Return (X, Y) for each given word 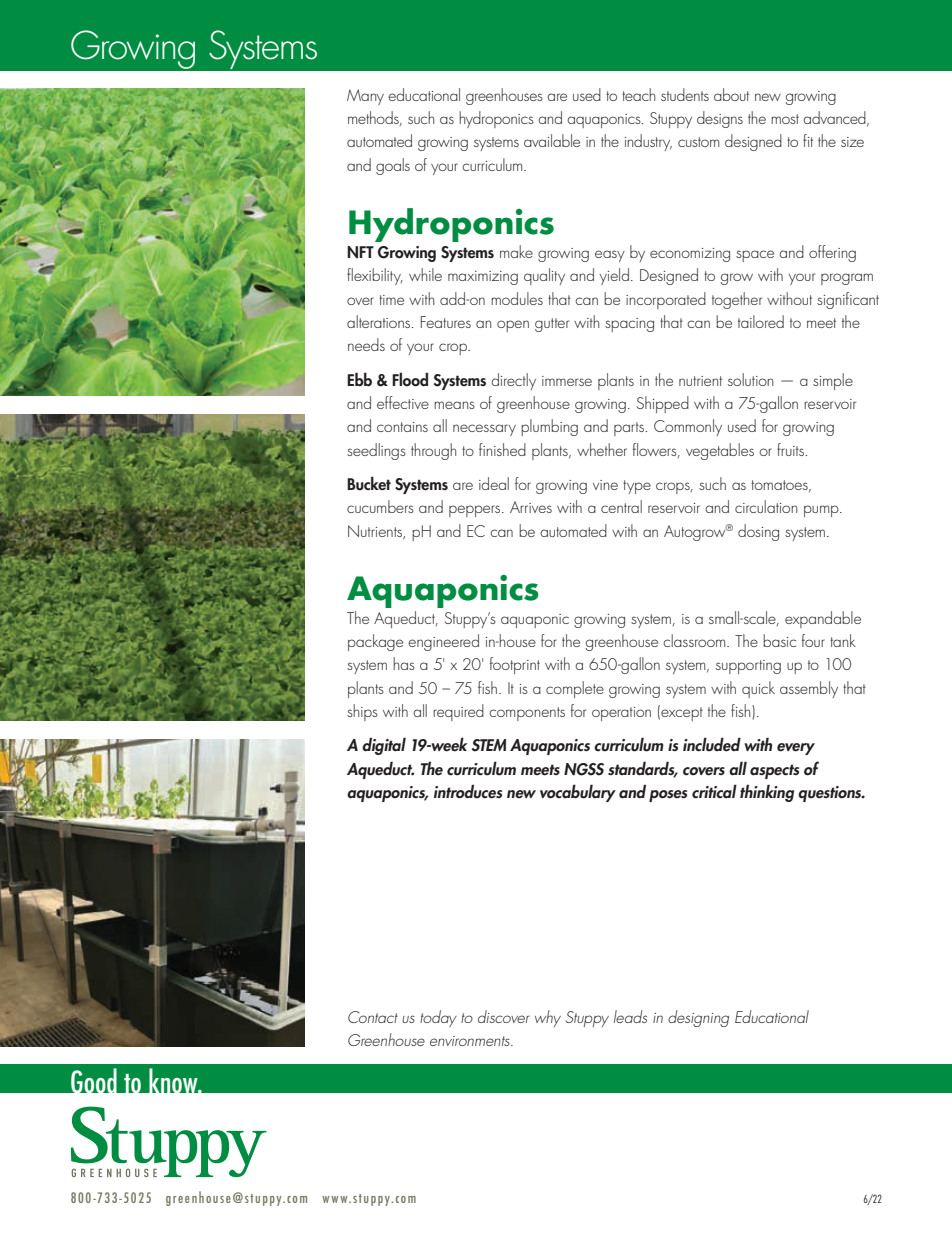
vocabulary (578, 793)
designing (698, 1018)
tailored (761, 321)
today (438, 1018)
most (785, 119)
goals (393, 166)
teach (638, 94)
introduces (468, 792)
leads (630, 1016)
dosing (758, 532)
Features (446, 322)
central (621, 506)
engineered (443, 642)
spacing (629, 325)
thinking (767, 793)
